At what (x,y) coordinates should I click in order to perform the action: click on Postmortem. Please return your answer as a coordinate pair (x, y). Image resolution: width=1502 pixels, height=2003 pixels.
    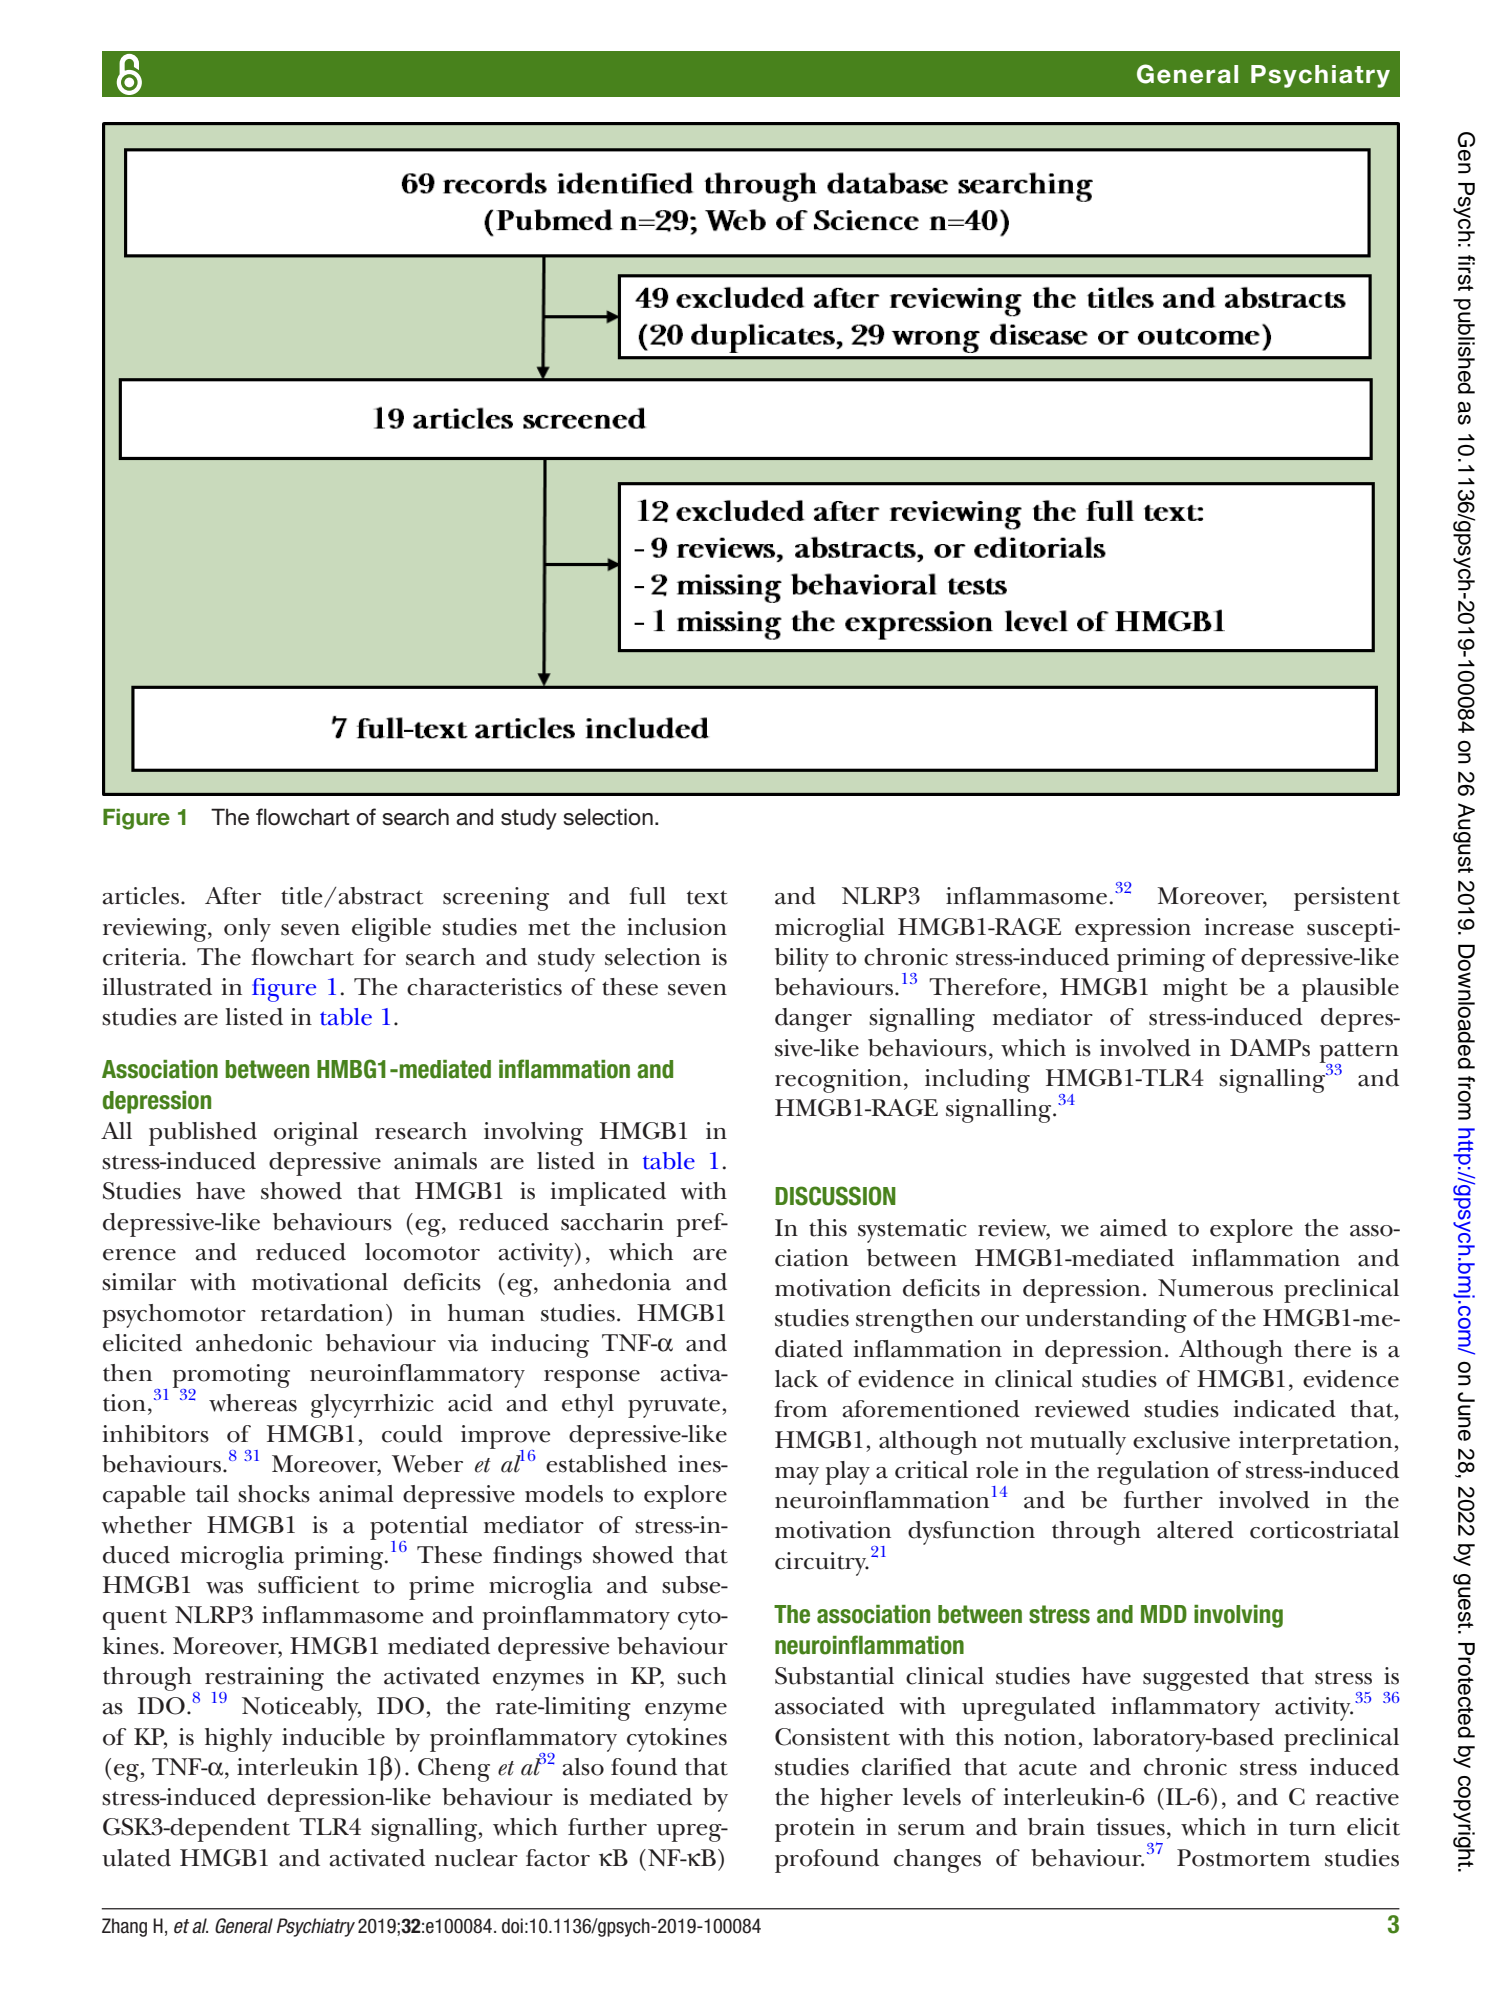
    Looking at the image, I should click on (1243, 1858).
